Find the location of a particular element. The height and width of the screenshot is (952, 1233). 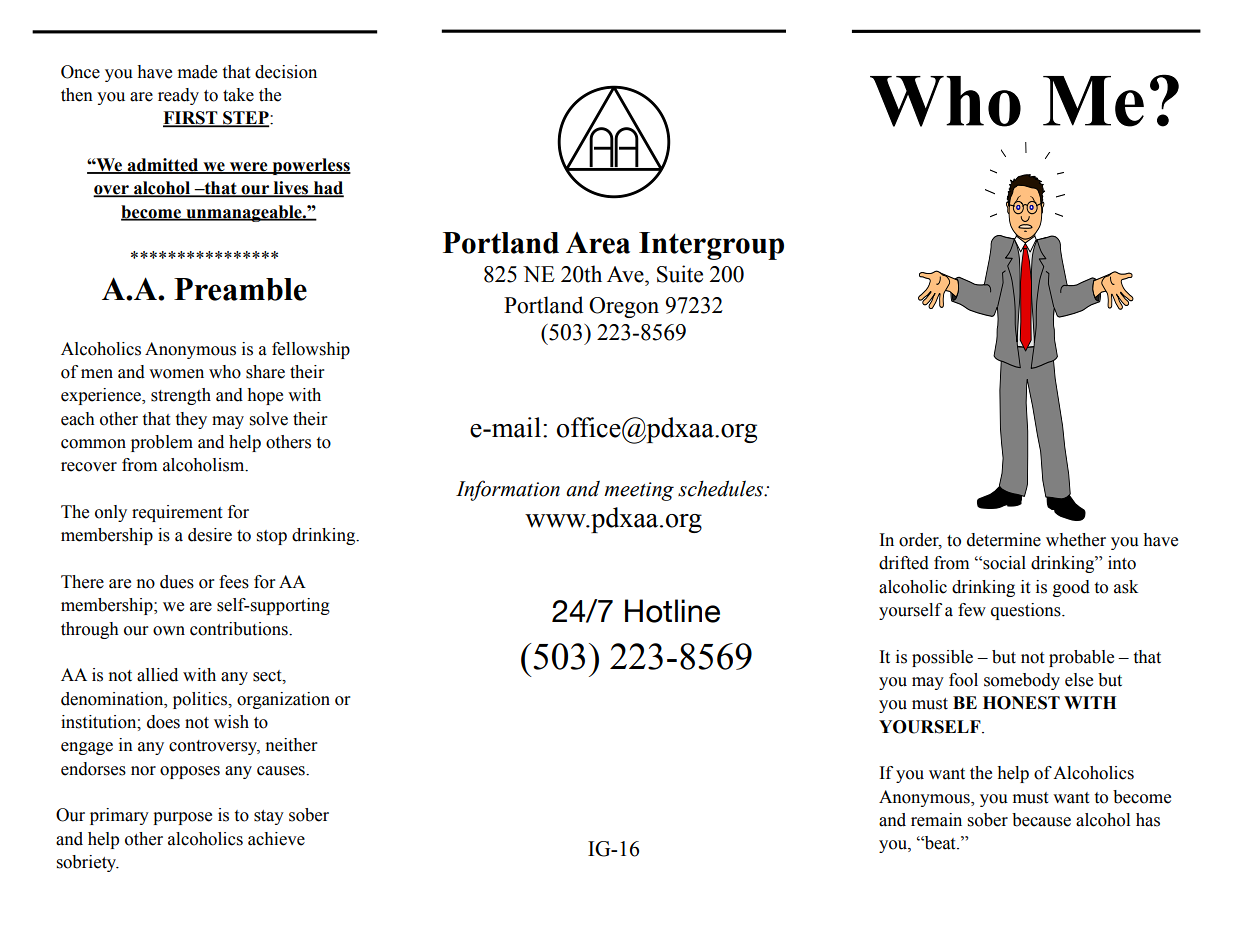

schedules is located at coordinates (722, 488).
